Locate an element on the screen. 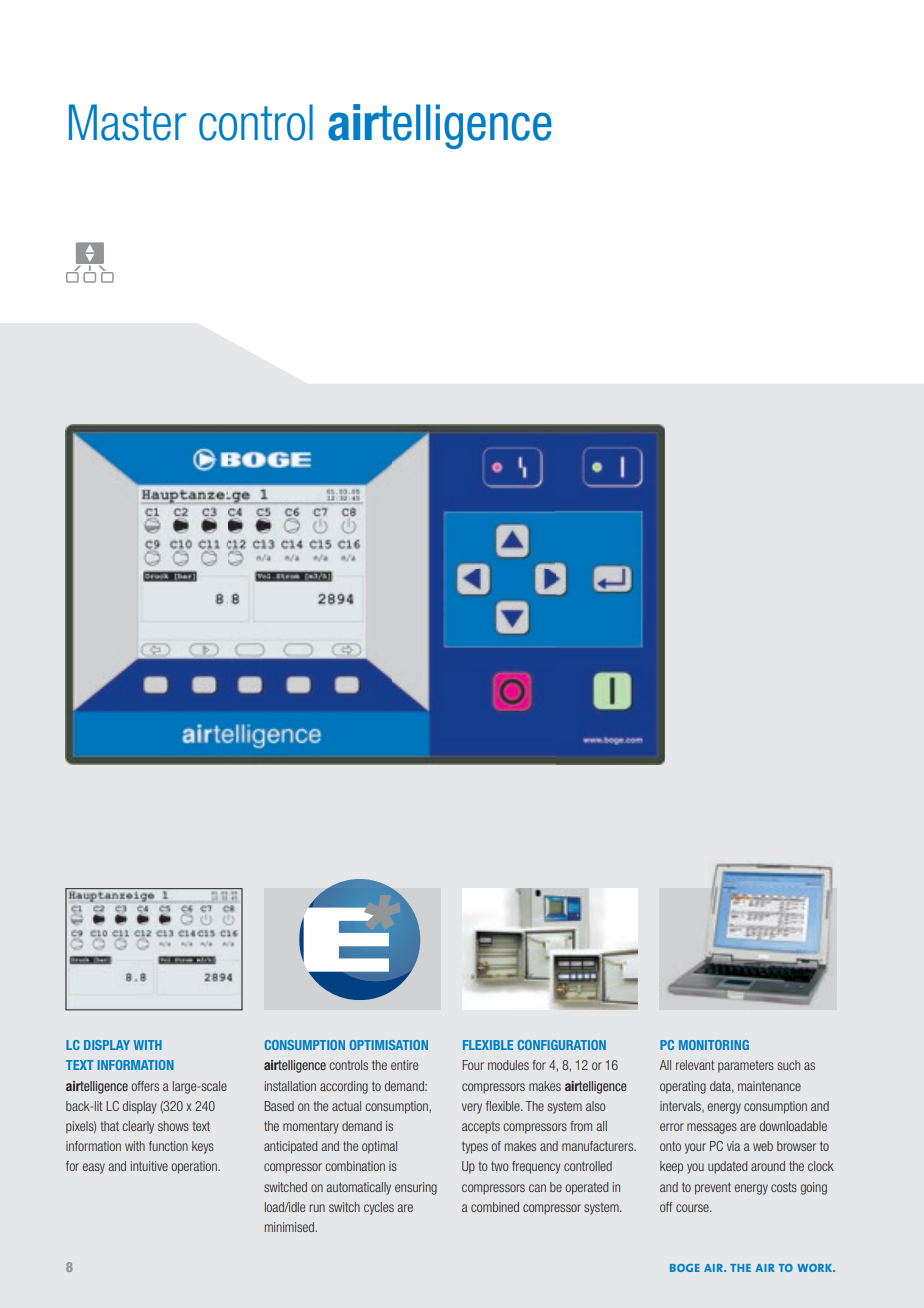 The width and height of the screenshot is (924, 1308). operation is located at coordinates (195, 1167).
